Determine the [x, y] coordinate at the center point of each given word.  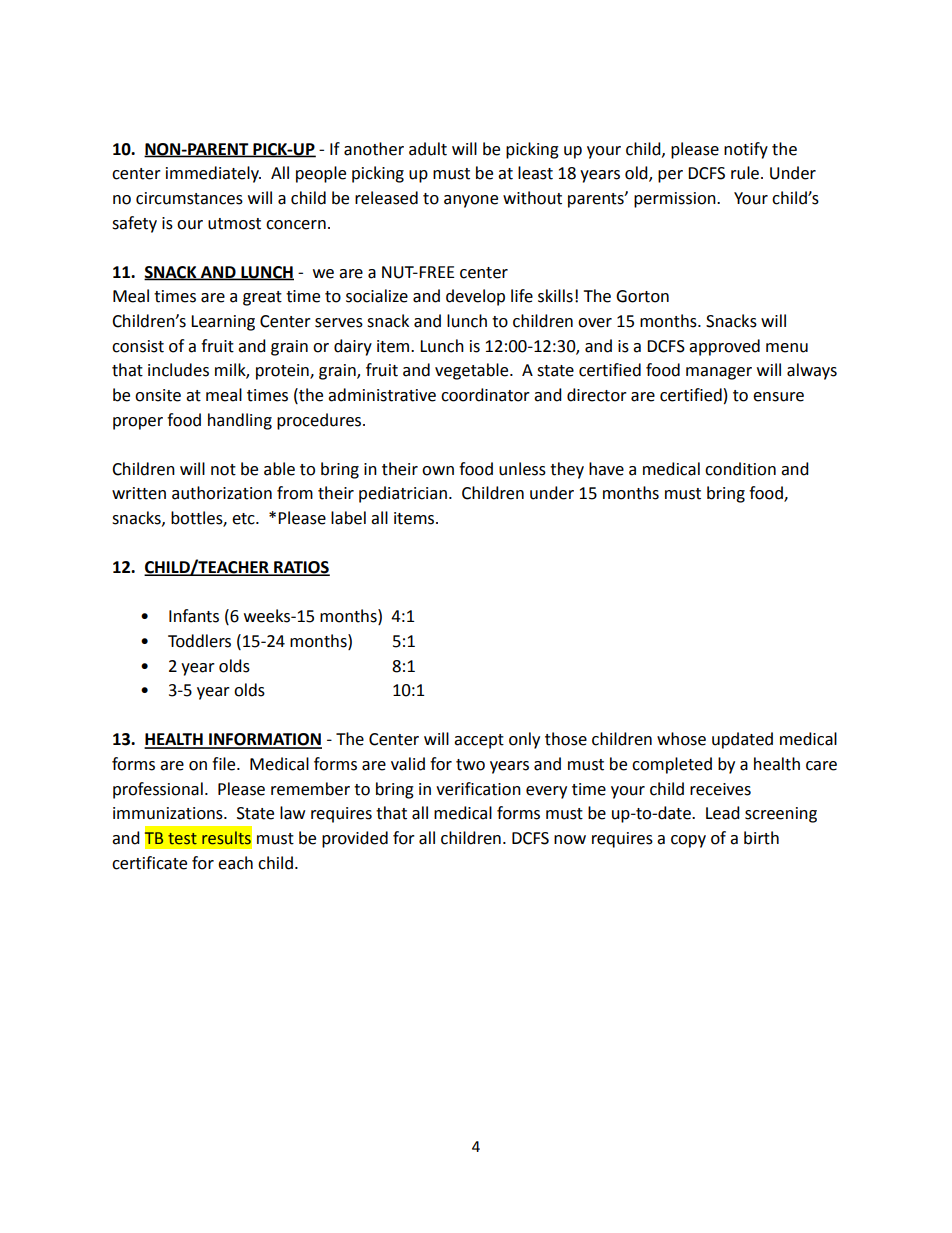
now [570, 840]
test [182, 839]
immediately [213, 174]
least [535, 173]
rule [745, 173]
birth [761, 838]
